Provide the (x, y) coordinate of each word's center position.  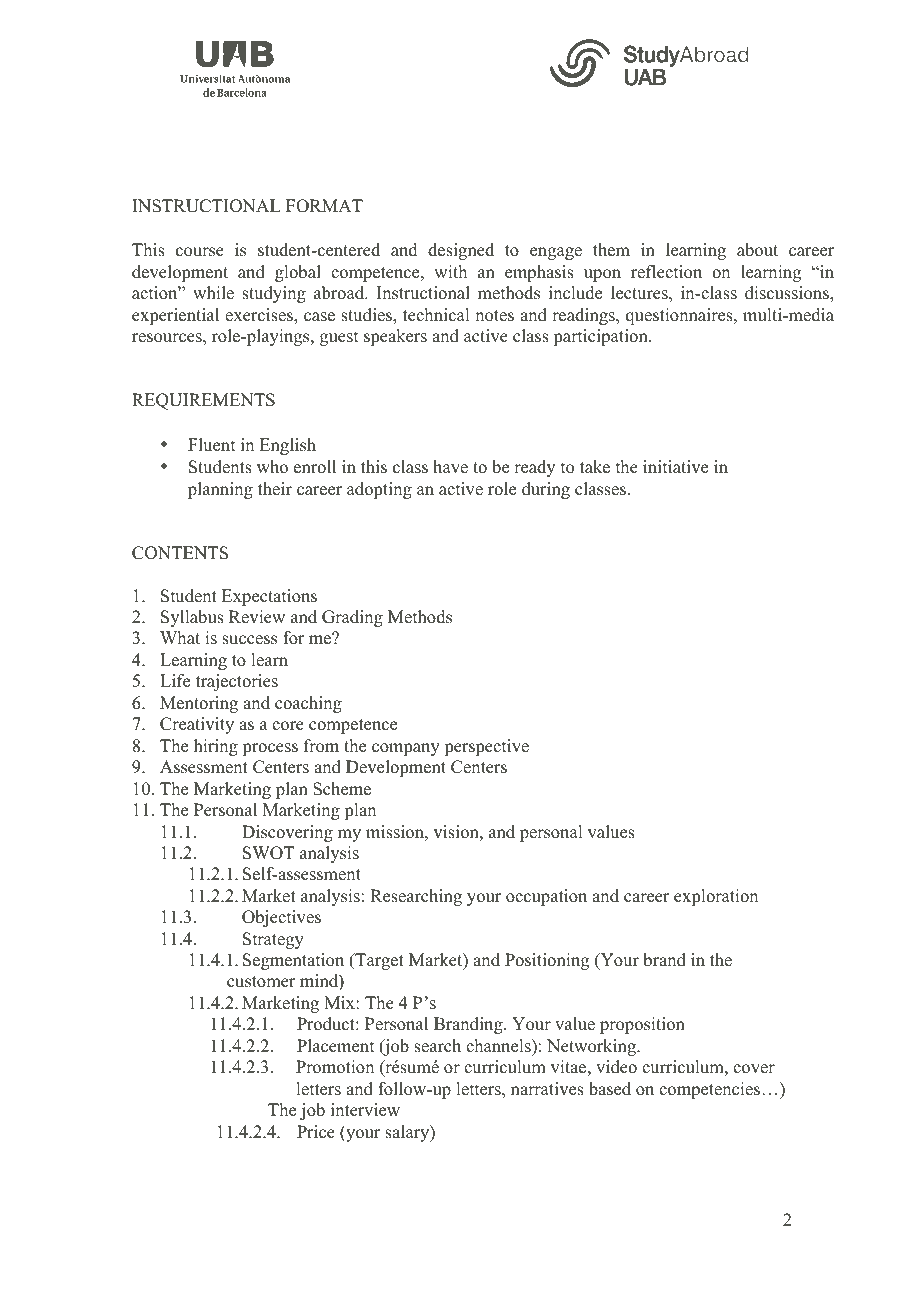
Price (316, 1132)
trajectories (237, 682)
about (757, 250)
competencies (709, 1090)
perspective (486, 747)
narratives (547, 1089)
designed (461, 251)
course (200, 252)
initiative (675, 467)
